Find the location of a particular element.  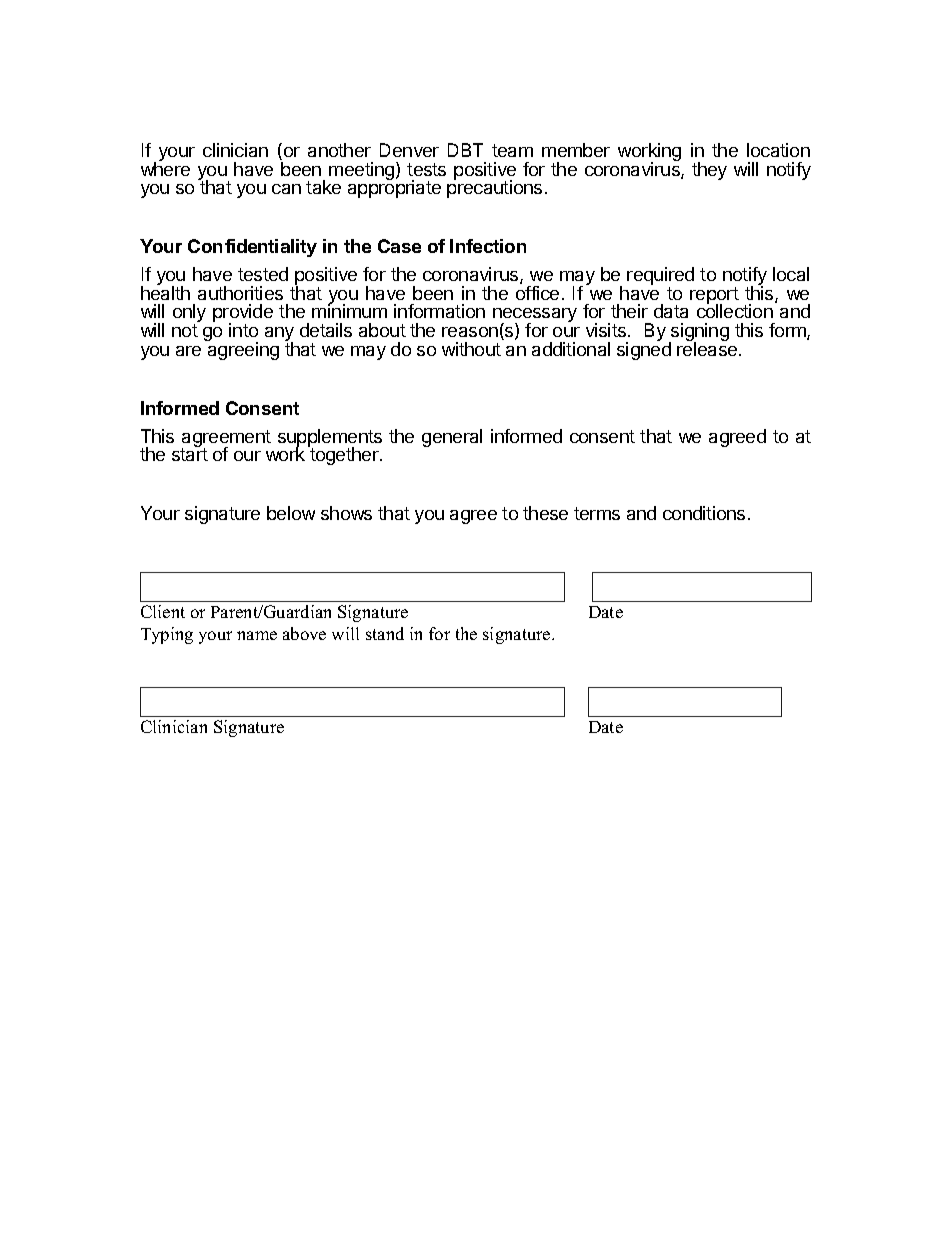

supplements is located at coordinates (330, 439).
